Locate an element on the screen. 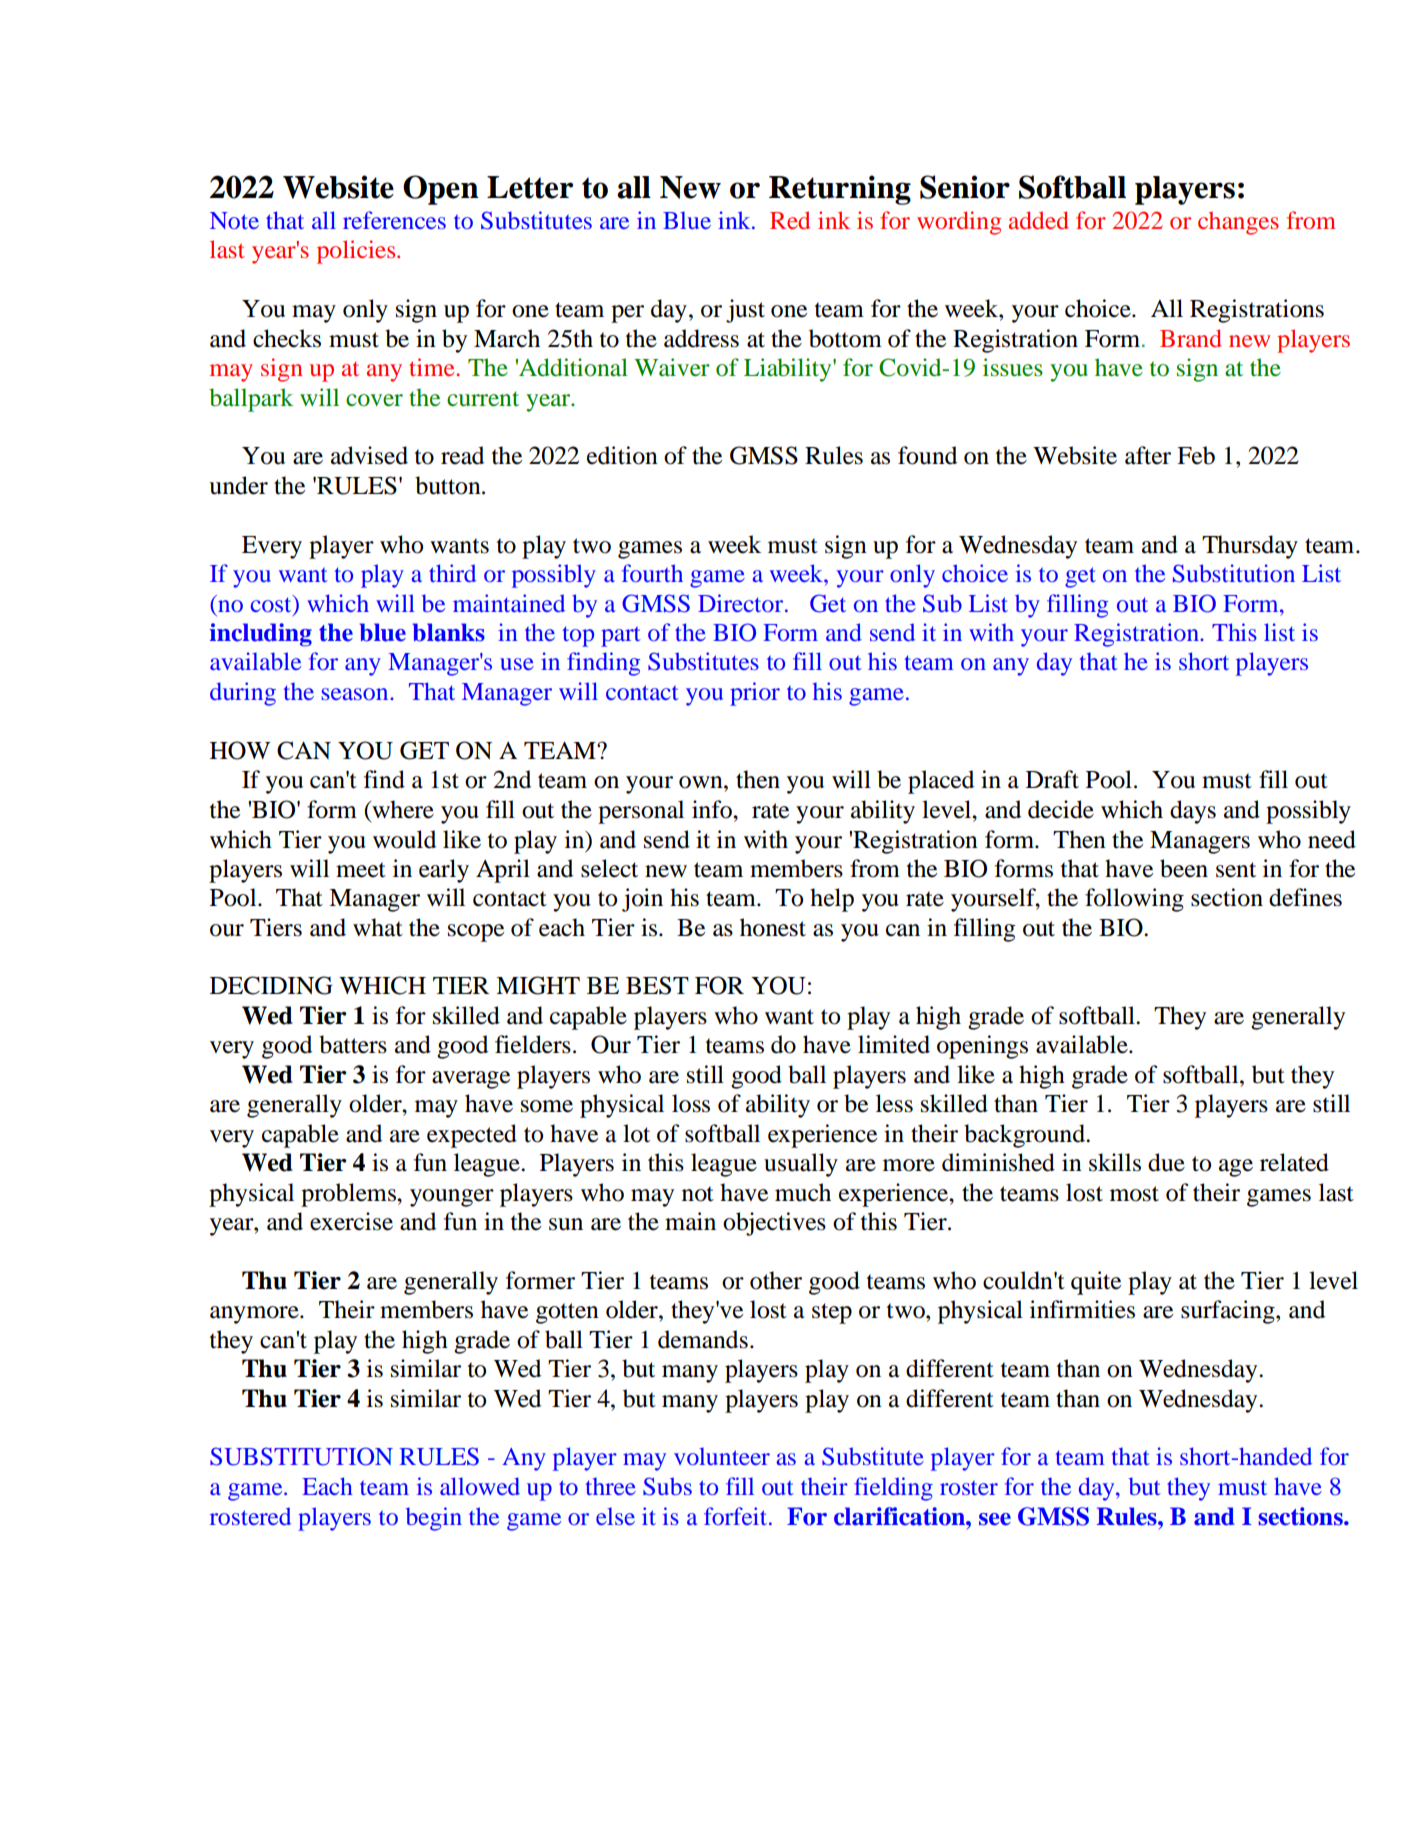  been is located at coordinates (1184, 868).
